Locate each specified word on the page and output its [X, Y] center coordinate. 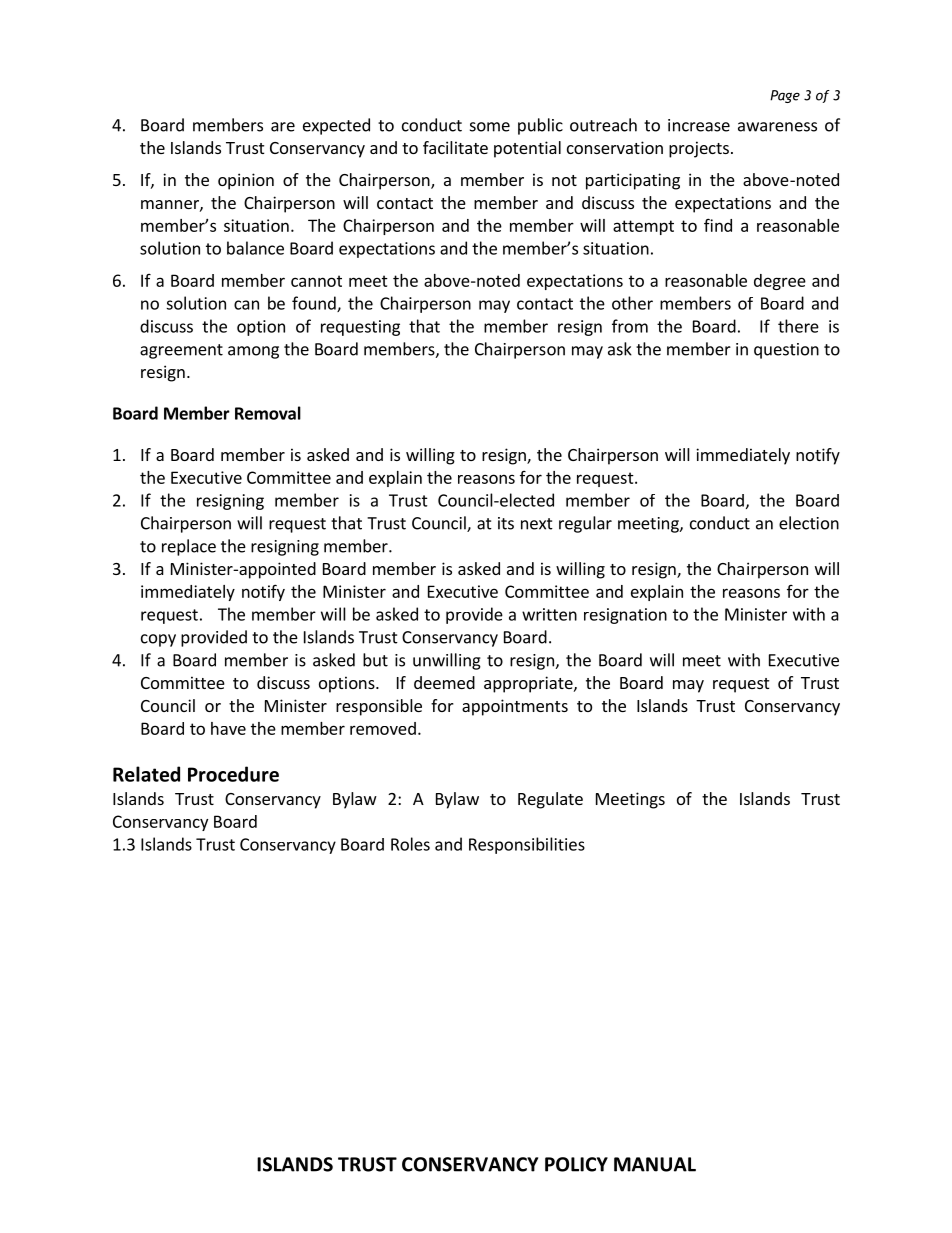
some [490, 127]
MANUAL [655, 1164]
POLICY [576, 1164]
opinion [246, 181]
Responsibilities [527, 845]
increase [699, 125]
